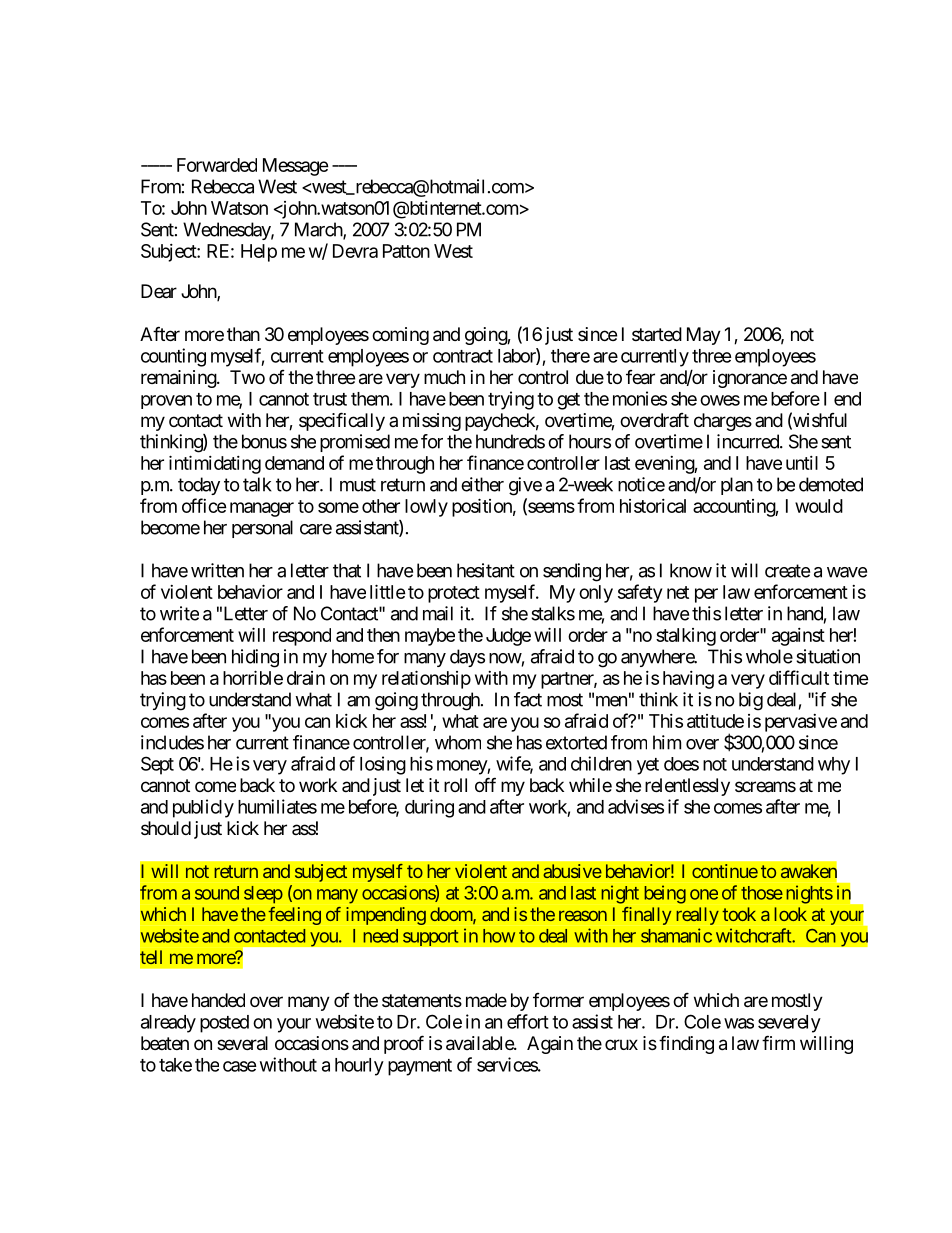 This screenshot has height=1233, width=952. What do you see at coordinates (480, 1043) in the screenshot?
I see `available` at bounding box center [480, 1043].
